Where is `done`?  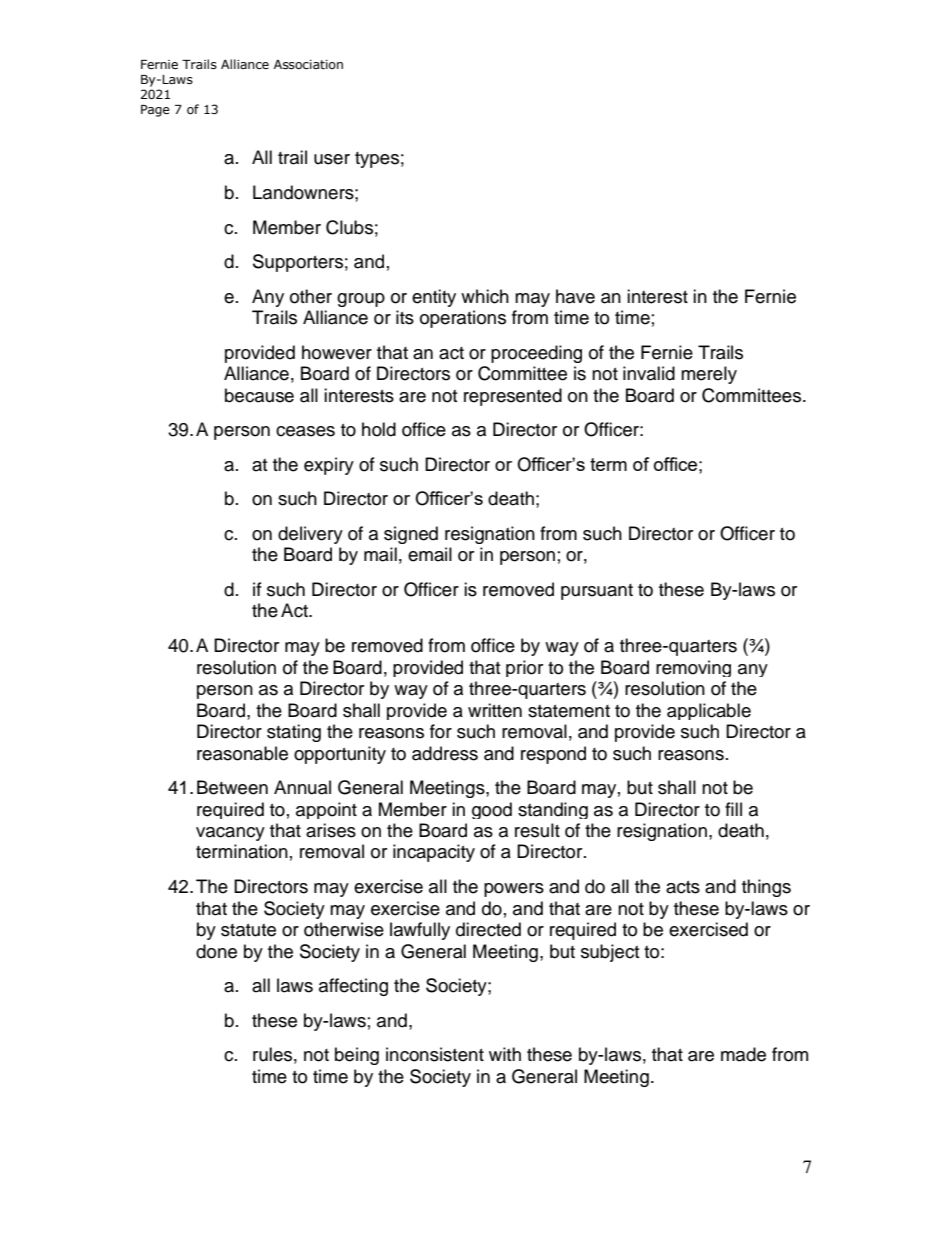
done is located at coordinates (216, 951).
